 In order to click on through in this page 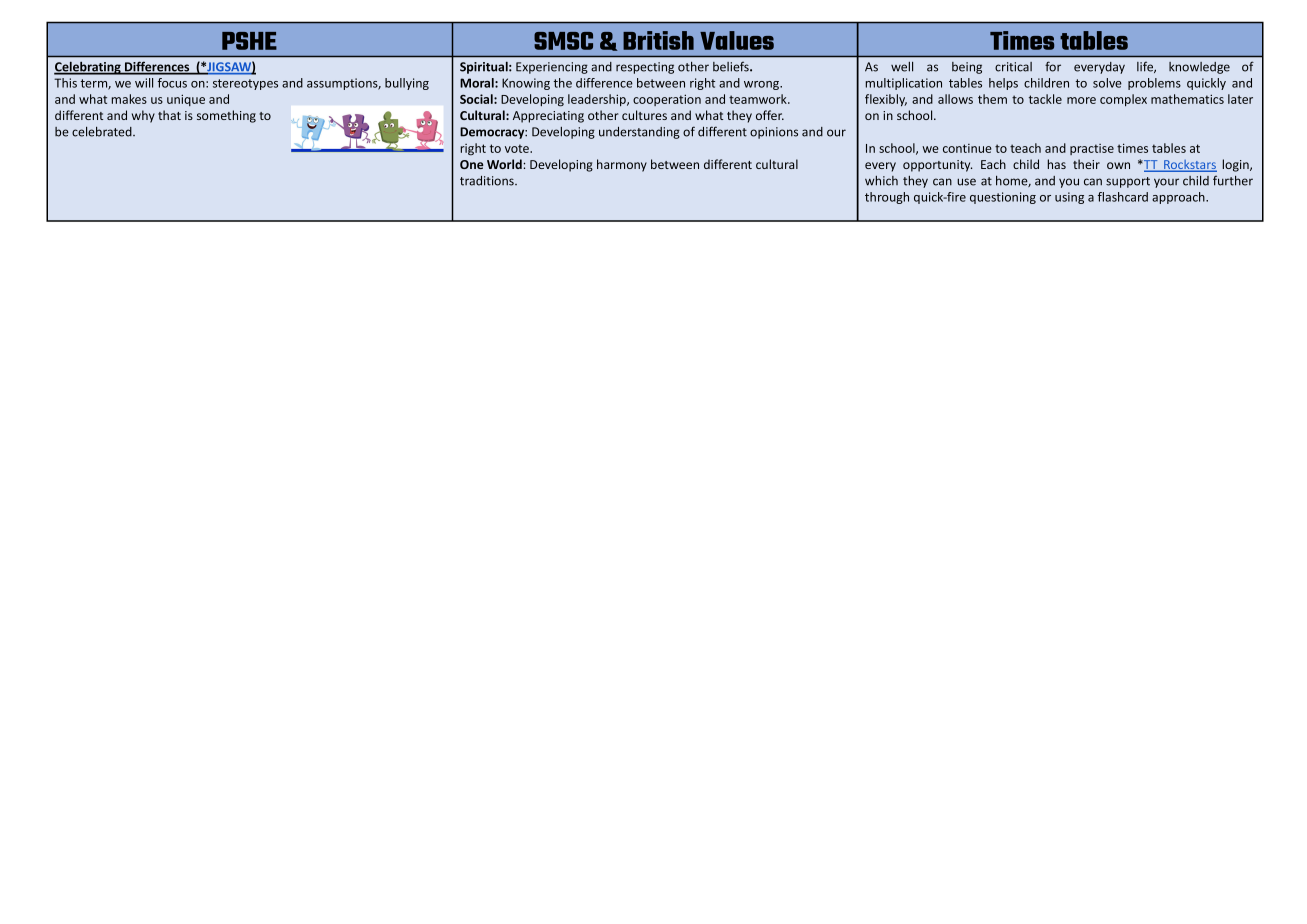, I will do `click(887, 198)`.
